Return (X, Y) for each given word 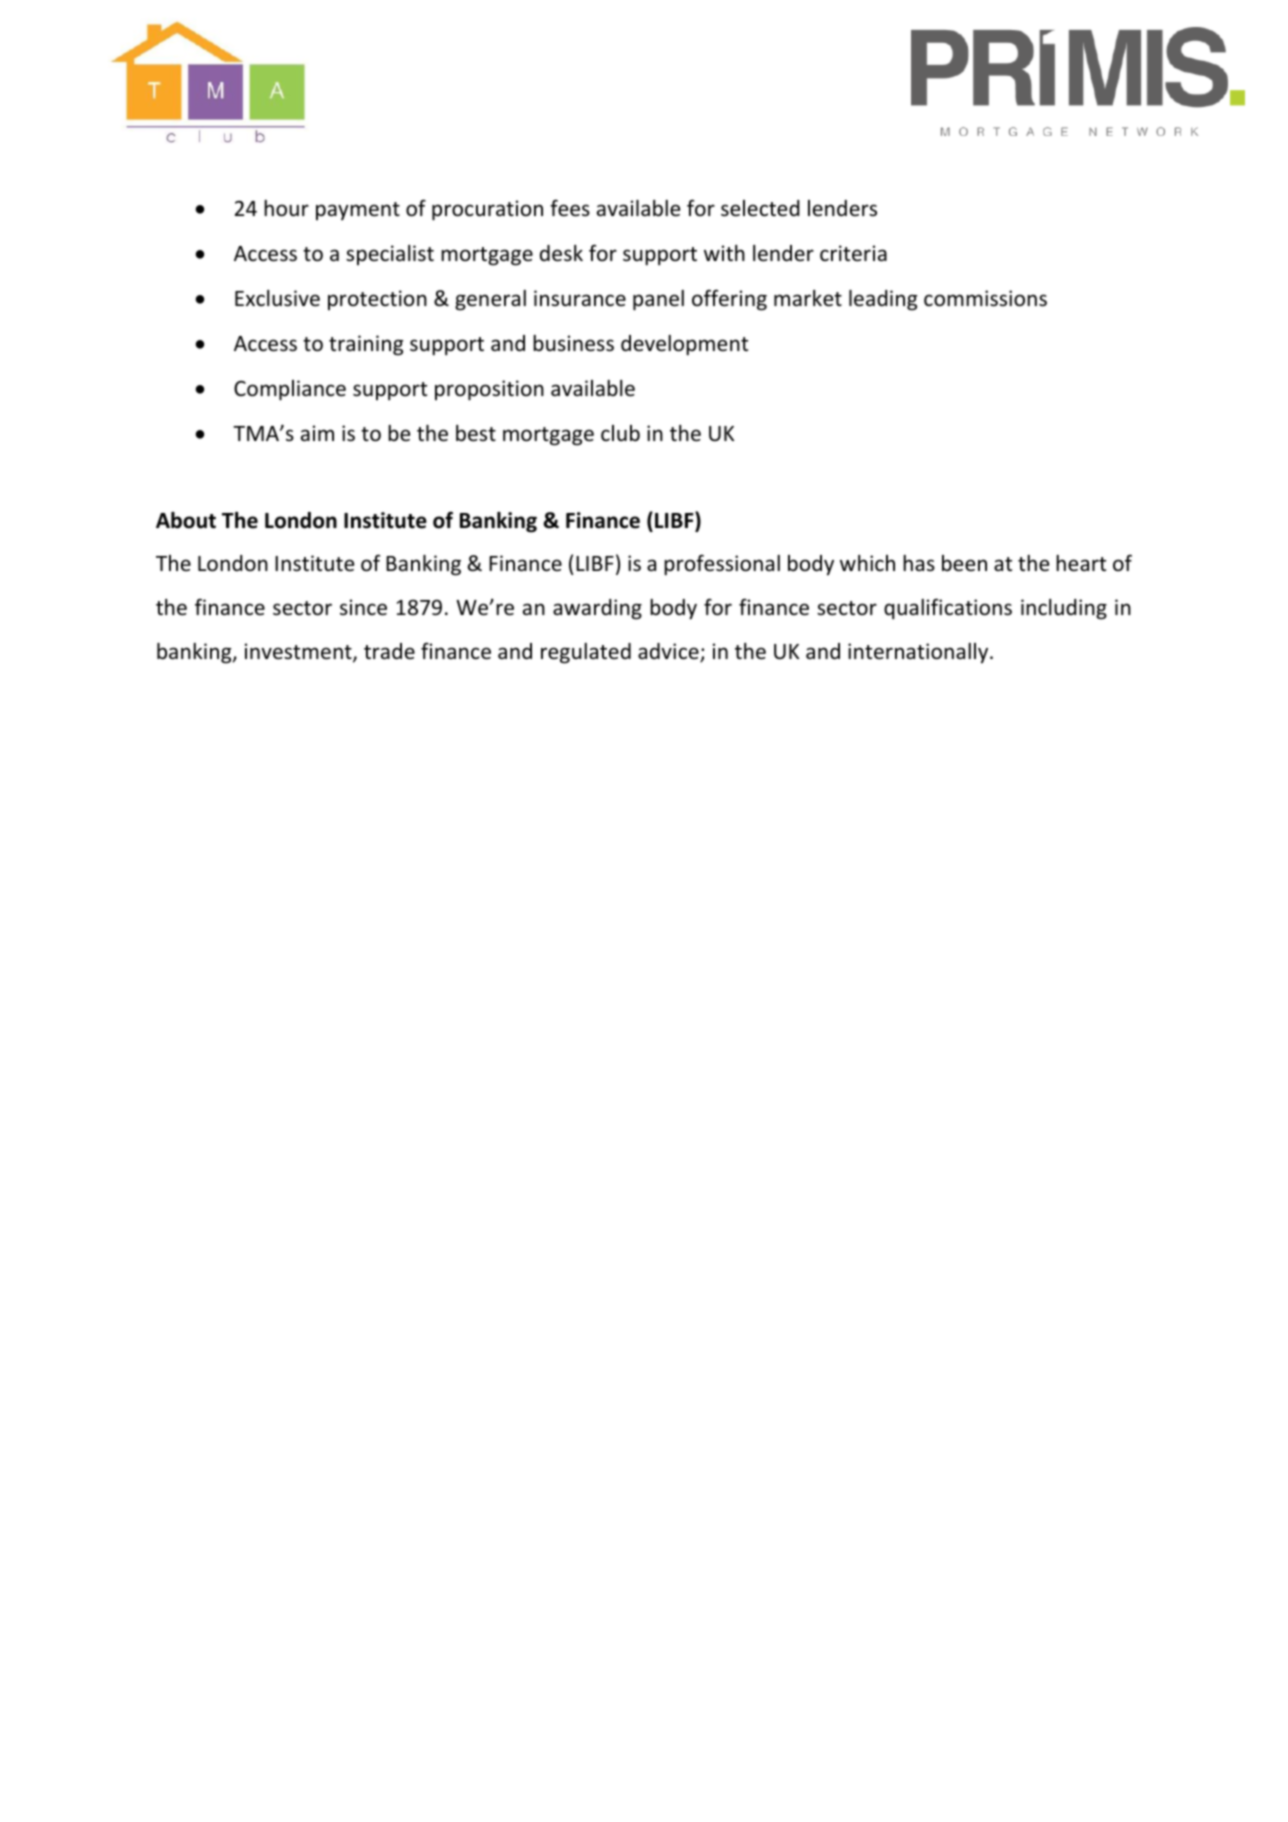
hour (286, 208)
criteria (853, 253)
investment (299, 652)
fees (570, 208)
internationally (919, 653)
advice (669, 652)
